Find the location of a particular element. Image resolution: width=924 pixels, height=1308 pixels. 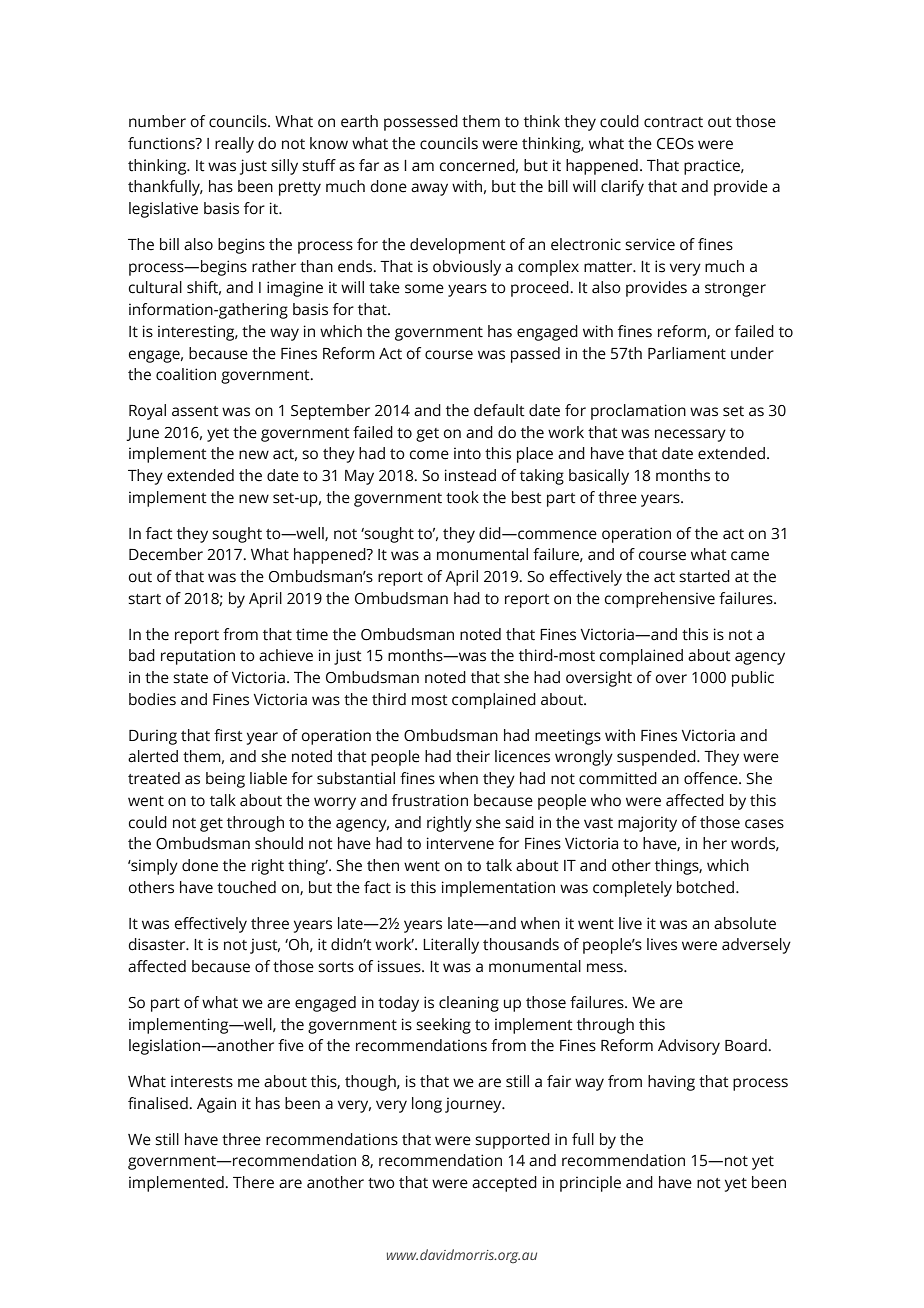

really is located at coordinates (234, 145).
